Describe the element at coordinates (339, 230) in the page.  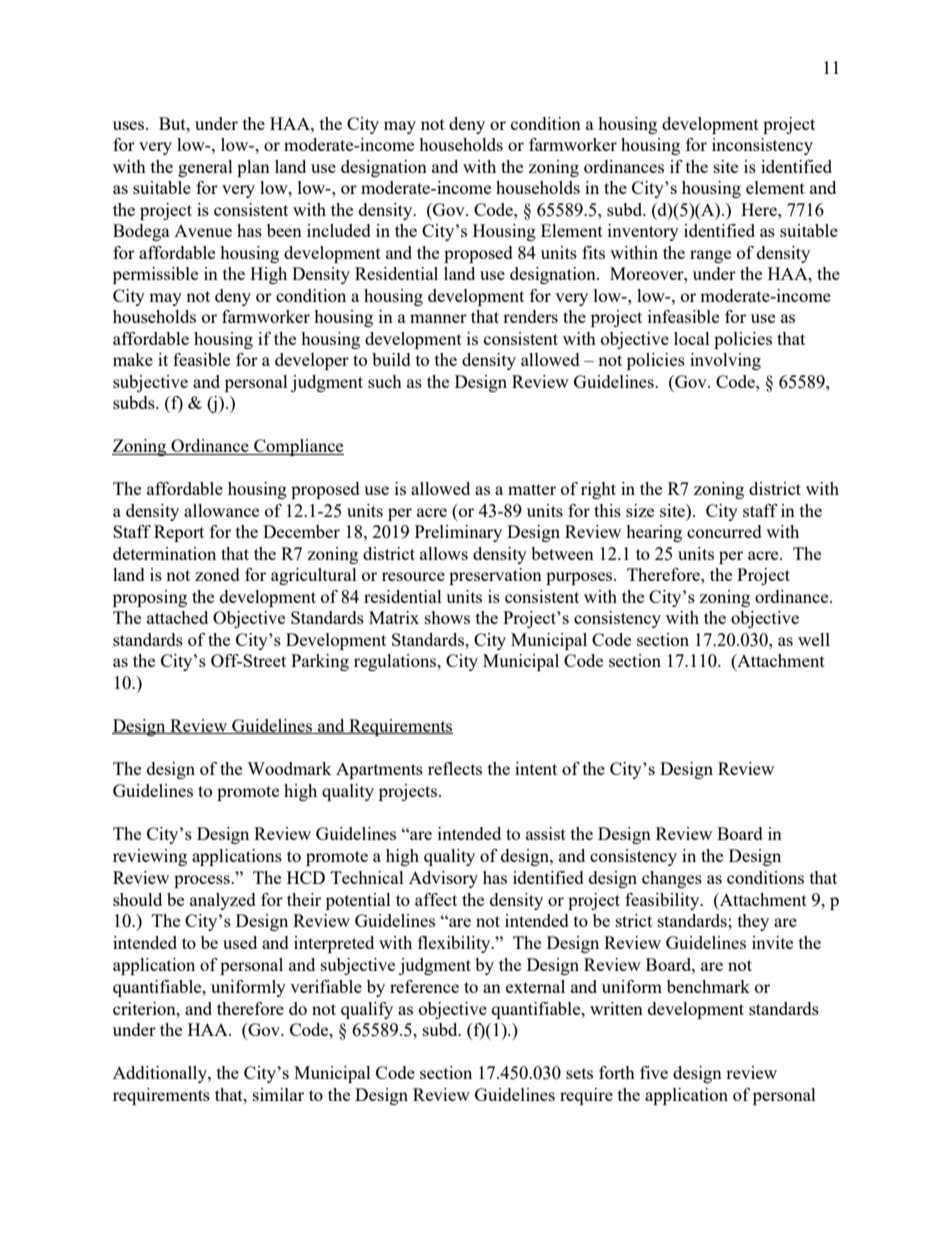
I see `included` at that location.
